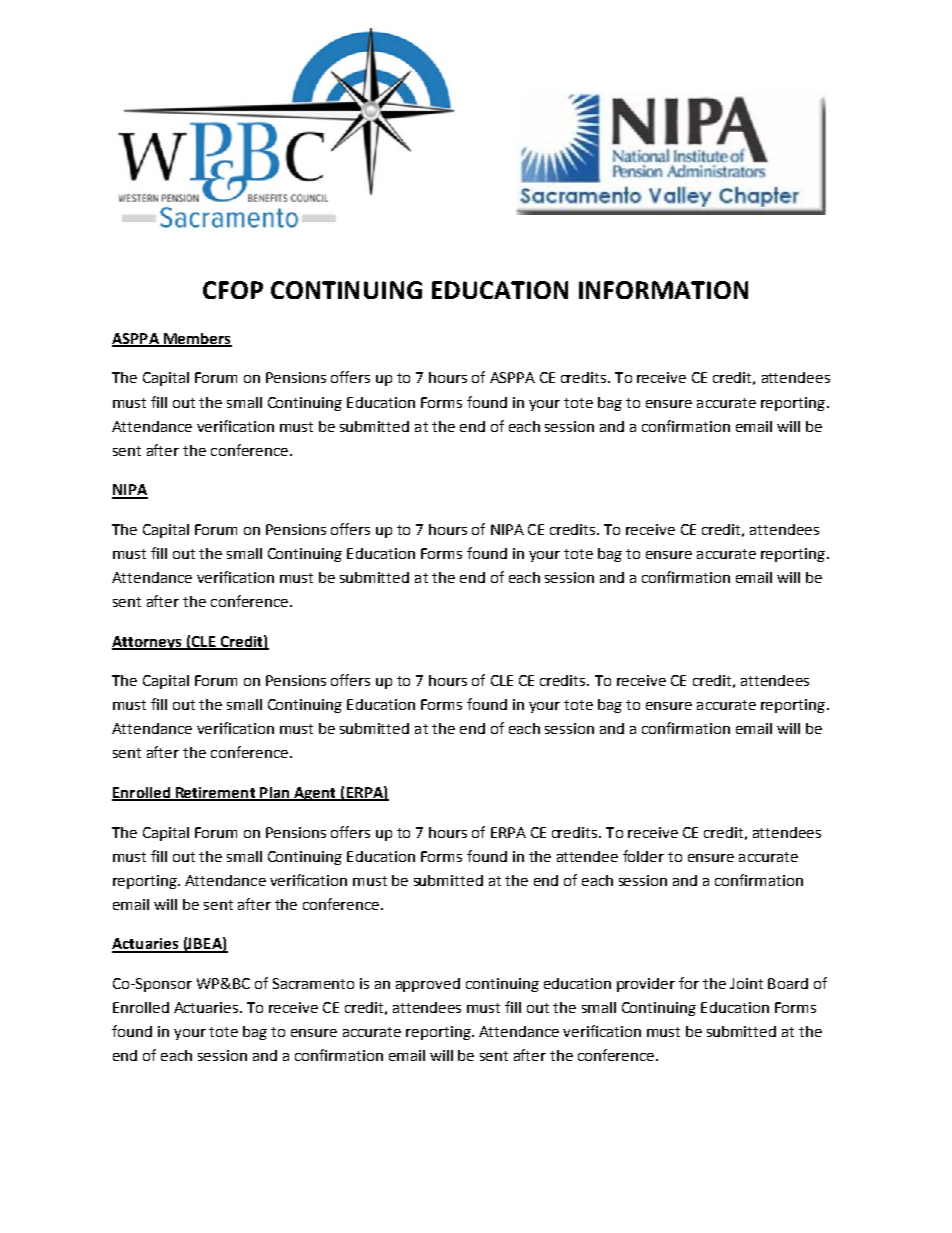  I want to click on approved, so click(428, 985).
